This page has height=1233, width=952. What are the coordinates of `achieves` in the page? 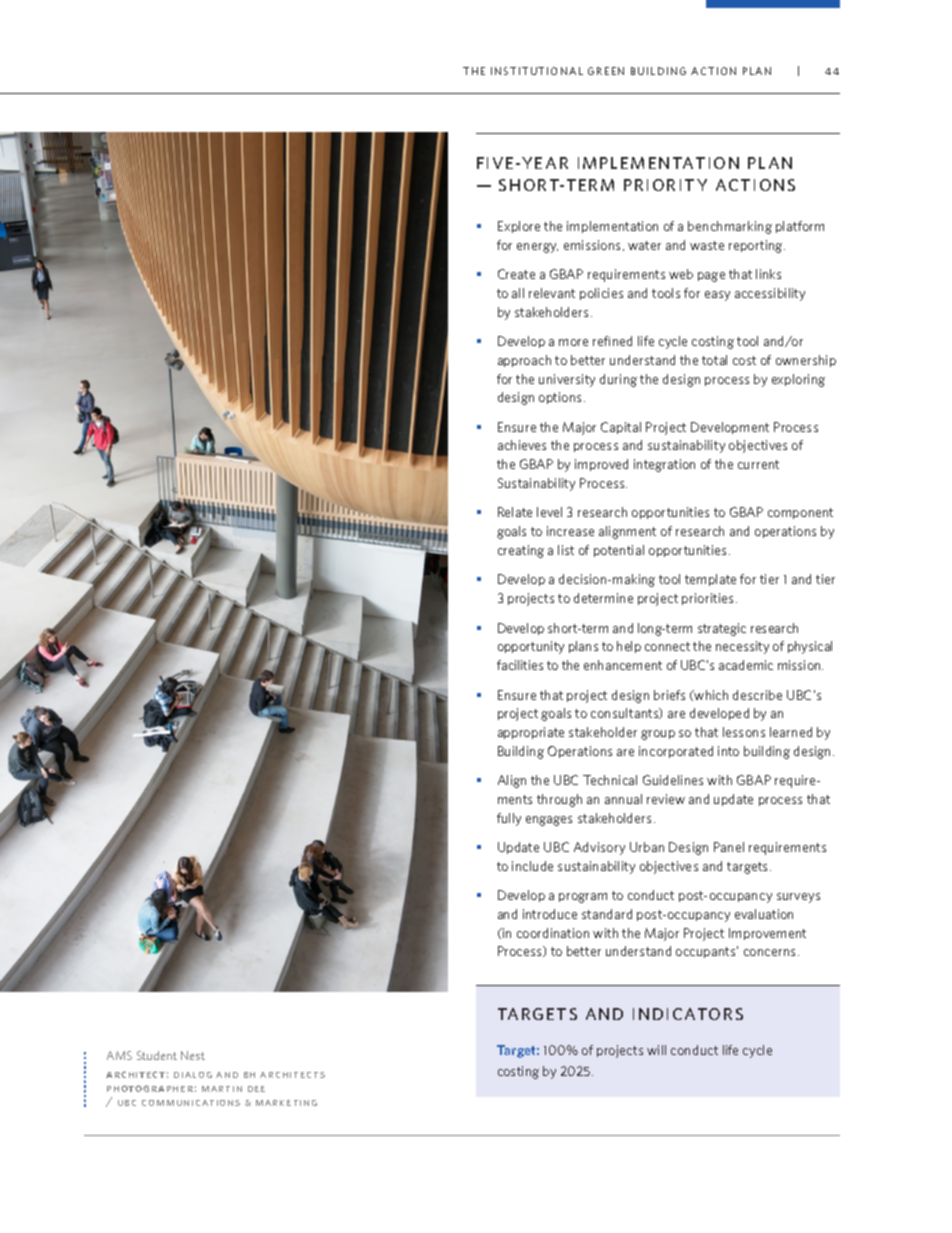 It's located at (522, 445).
